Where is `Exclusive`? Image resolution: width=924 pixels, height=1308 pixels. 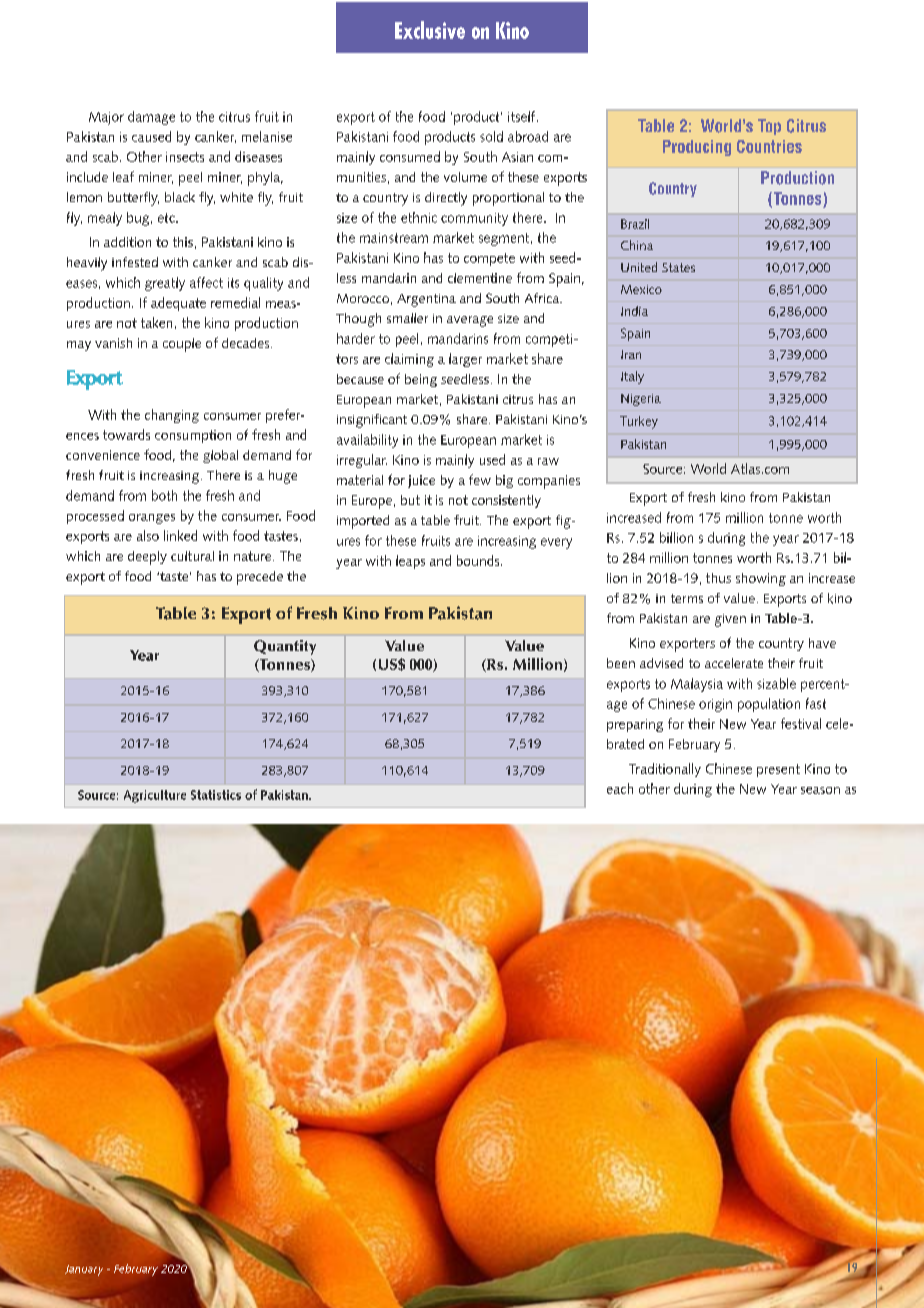
Exclusive is located at coordinates (430, 30).
